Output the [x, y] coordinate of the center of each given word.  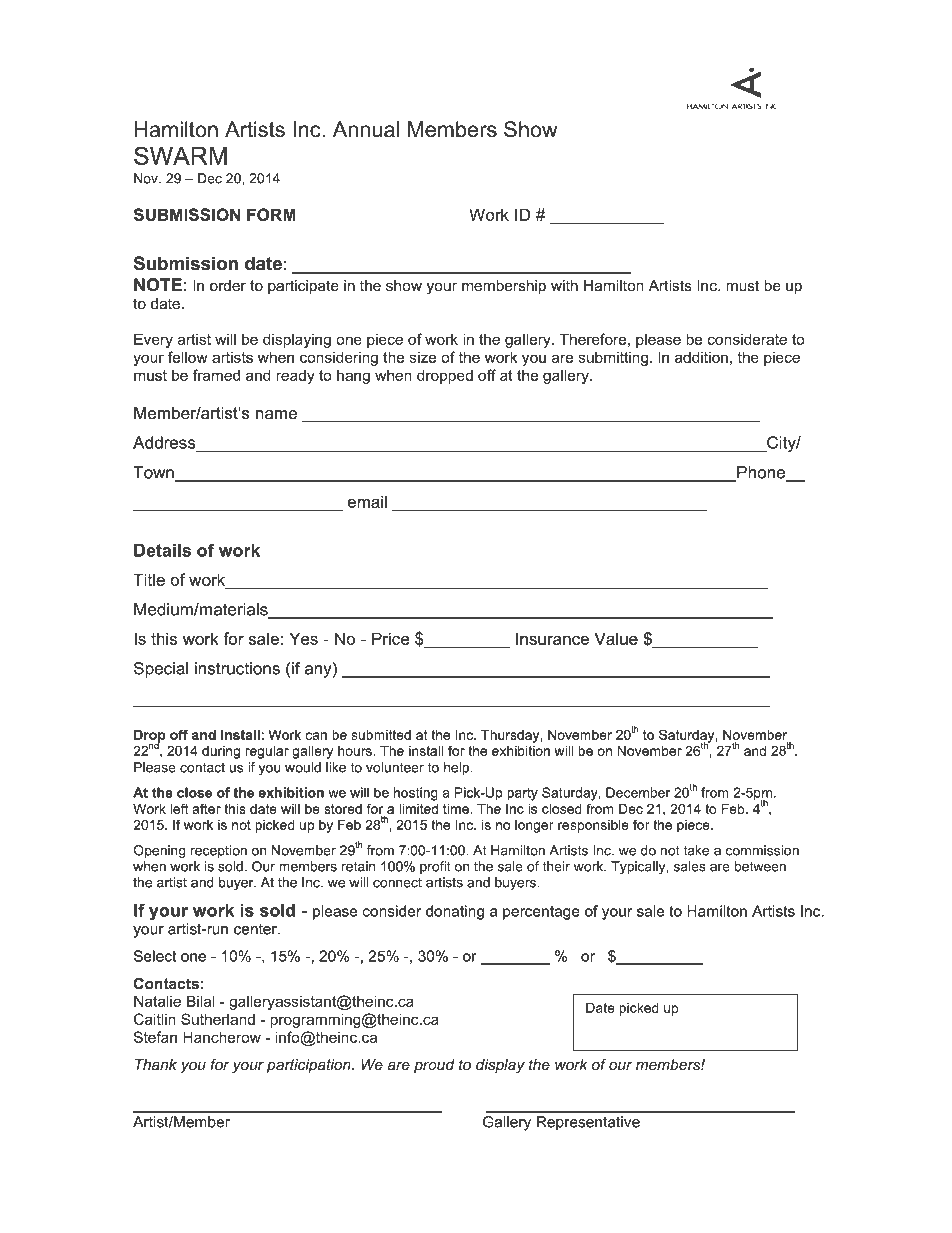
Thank [156, 1065]
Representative [588, 1123]
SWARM [180, 155]
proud [434, 1066]
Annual [366, 129]
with [564, 285]
